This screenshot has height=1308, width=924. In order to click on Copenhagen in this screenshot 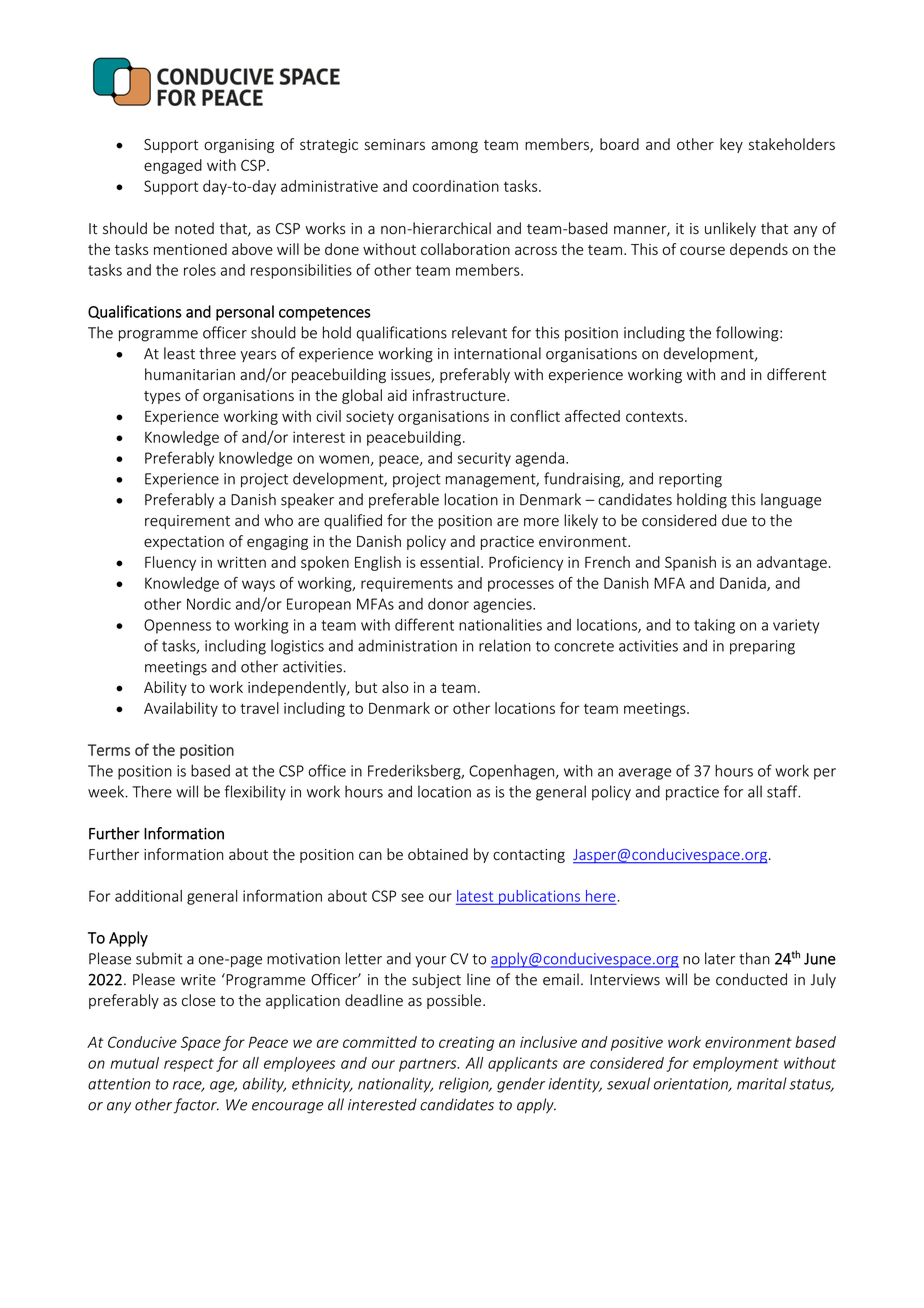, I will do `click(513, 772)`.
